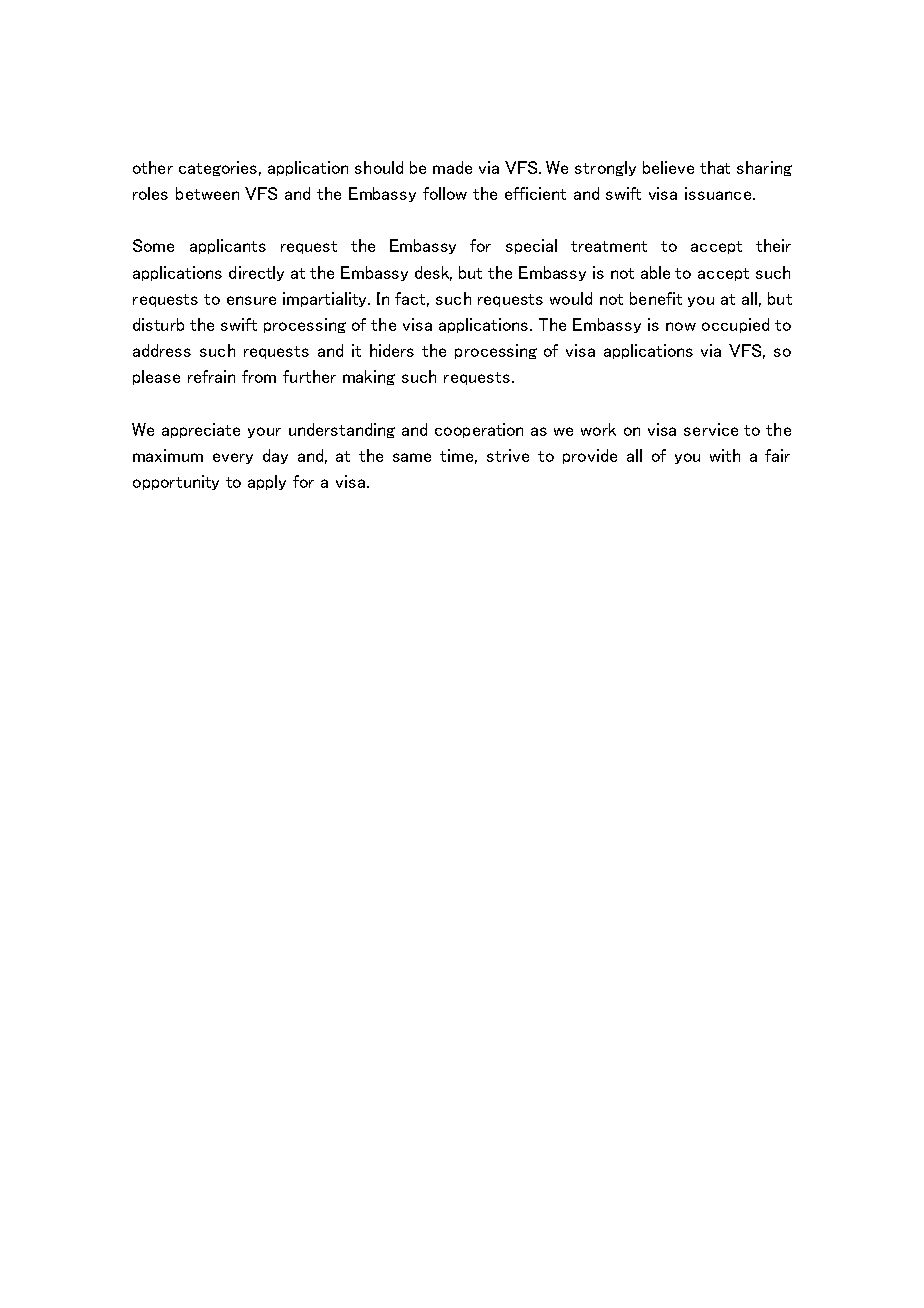  Describe the element at coordinates (452, 167) in the image. I see `made` at that location.
